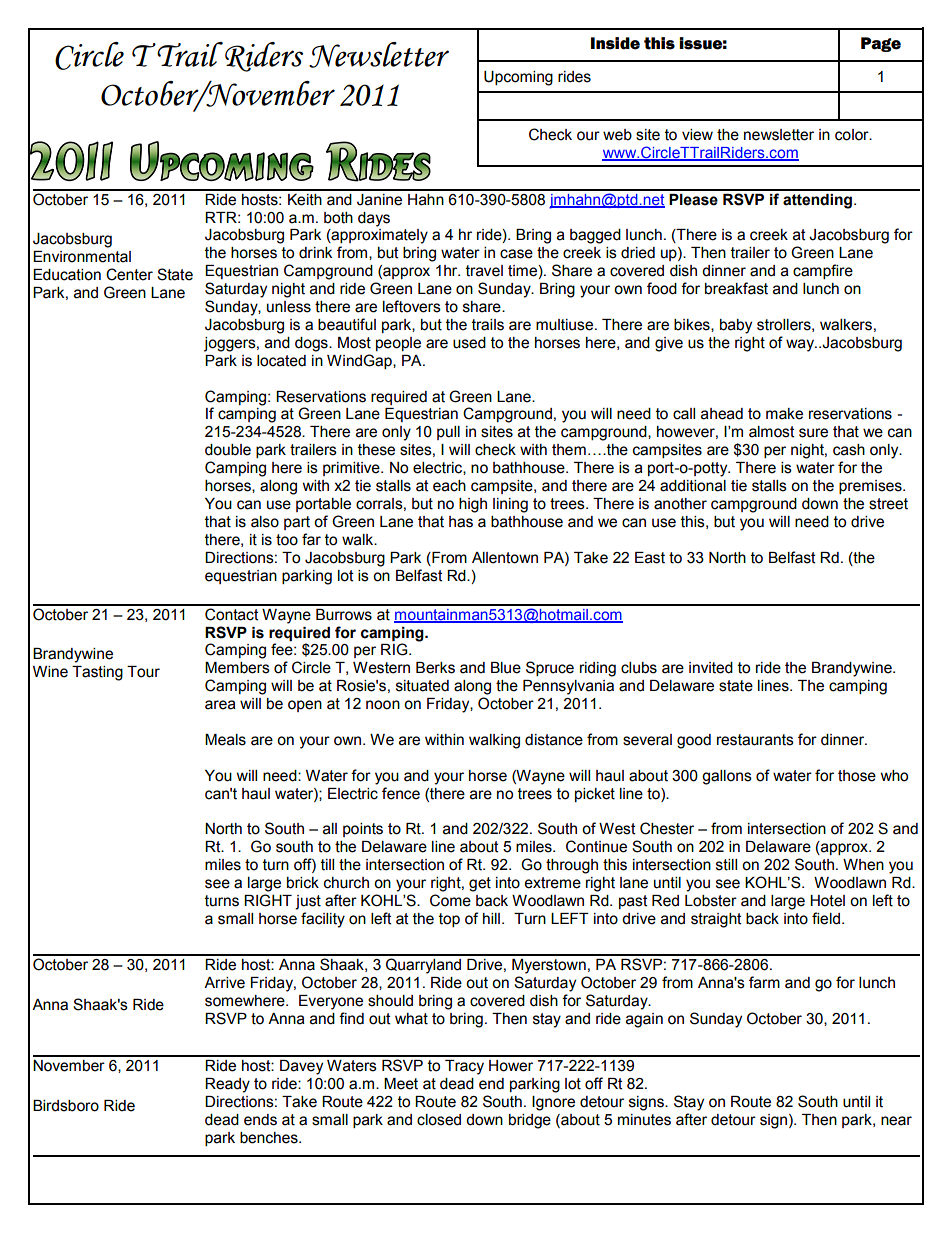 The height and width of the image is (1233, 952). Describe the element at coordinates (228, 450) in the image. I see `double` at that location.
